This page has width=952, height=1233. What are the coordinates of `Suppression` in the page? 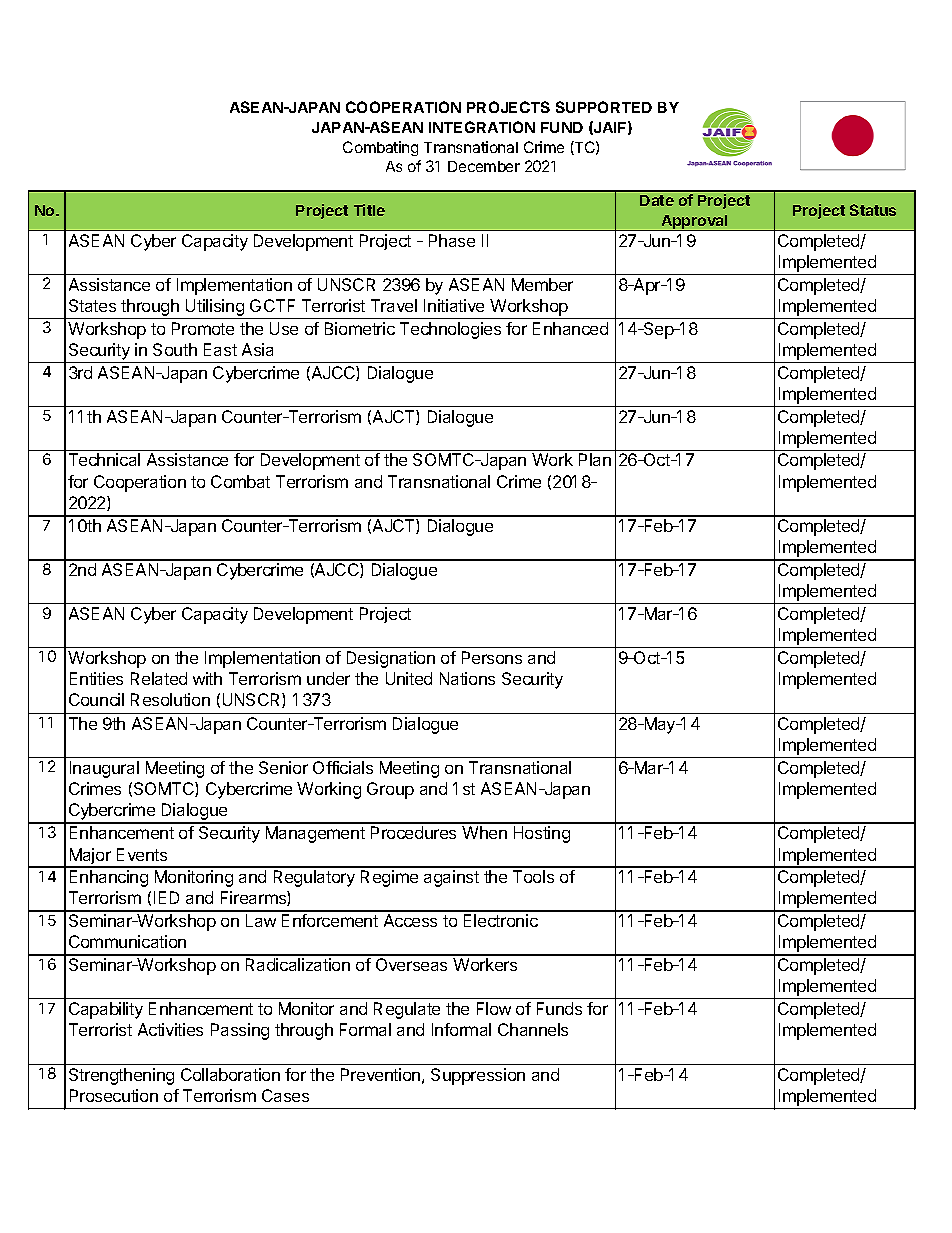 It's located at (478, 1076).
